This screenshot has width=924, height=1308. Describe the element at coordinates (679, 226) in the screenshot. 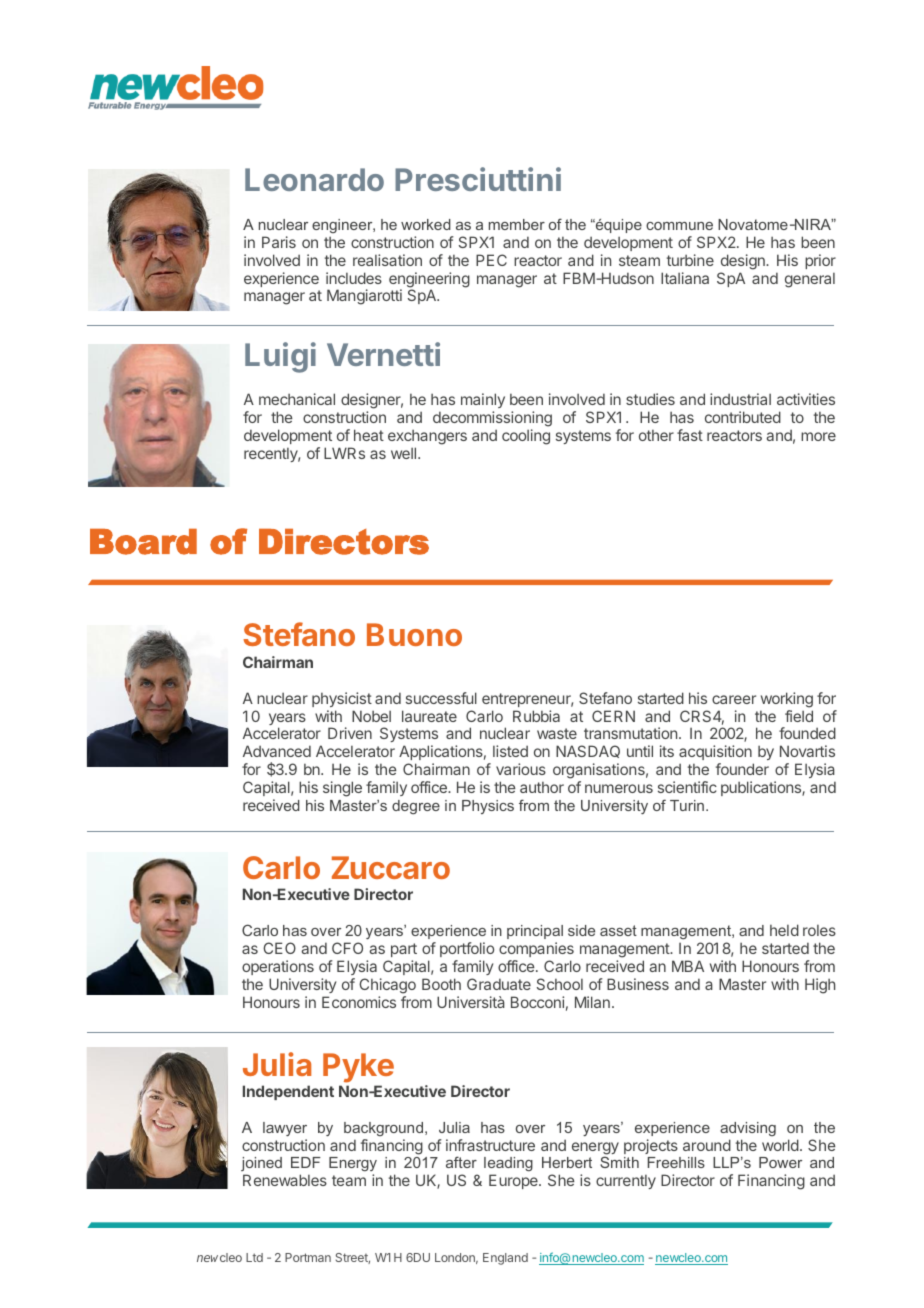

I see `commune` at that location.
